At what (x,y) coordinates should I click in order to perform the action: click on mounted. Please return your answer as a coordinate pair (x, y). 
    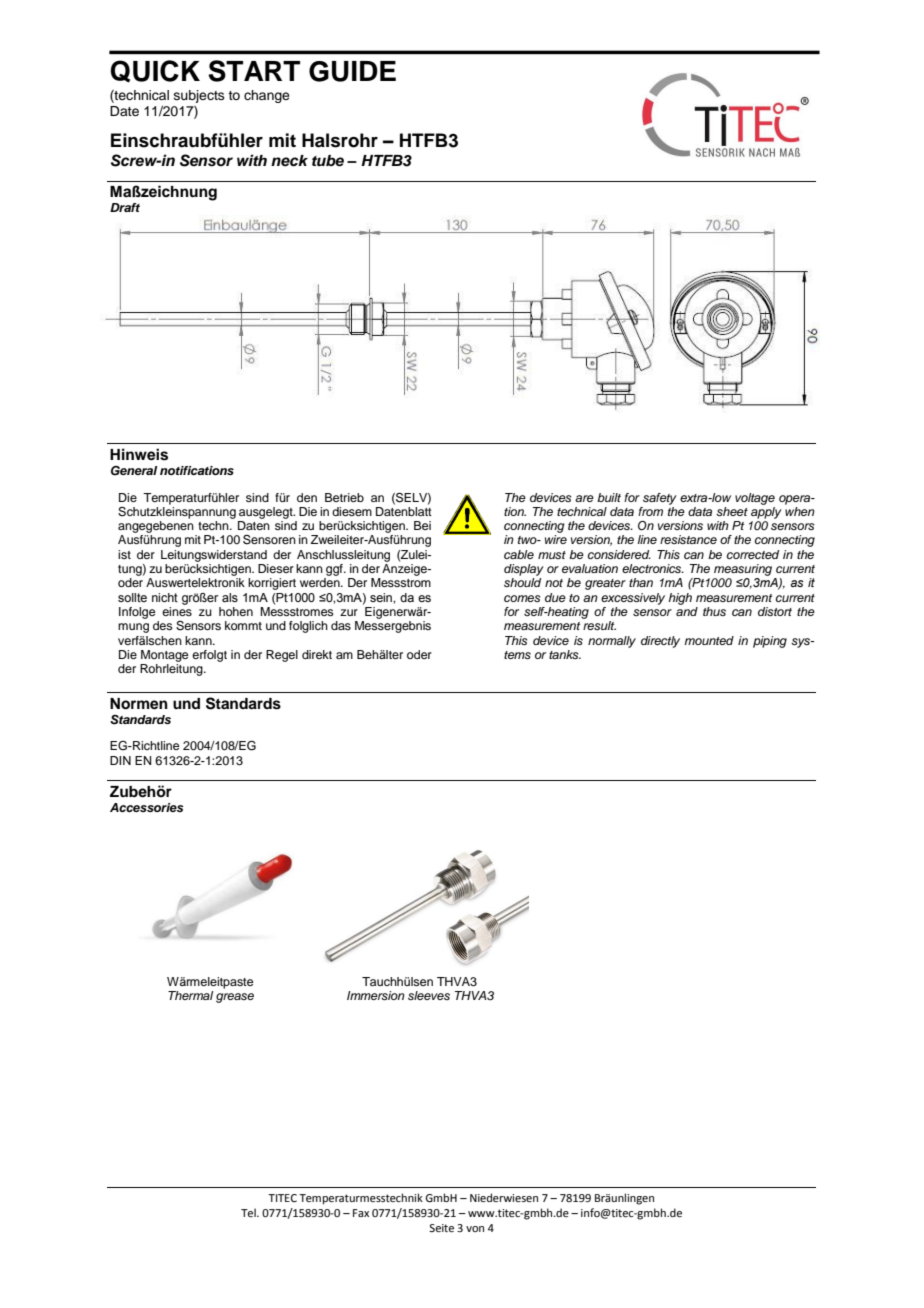
    Looking at the image, I should click on (709, 640).
